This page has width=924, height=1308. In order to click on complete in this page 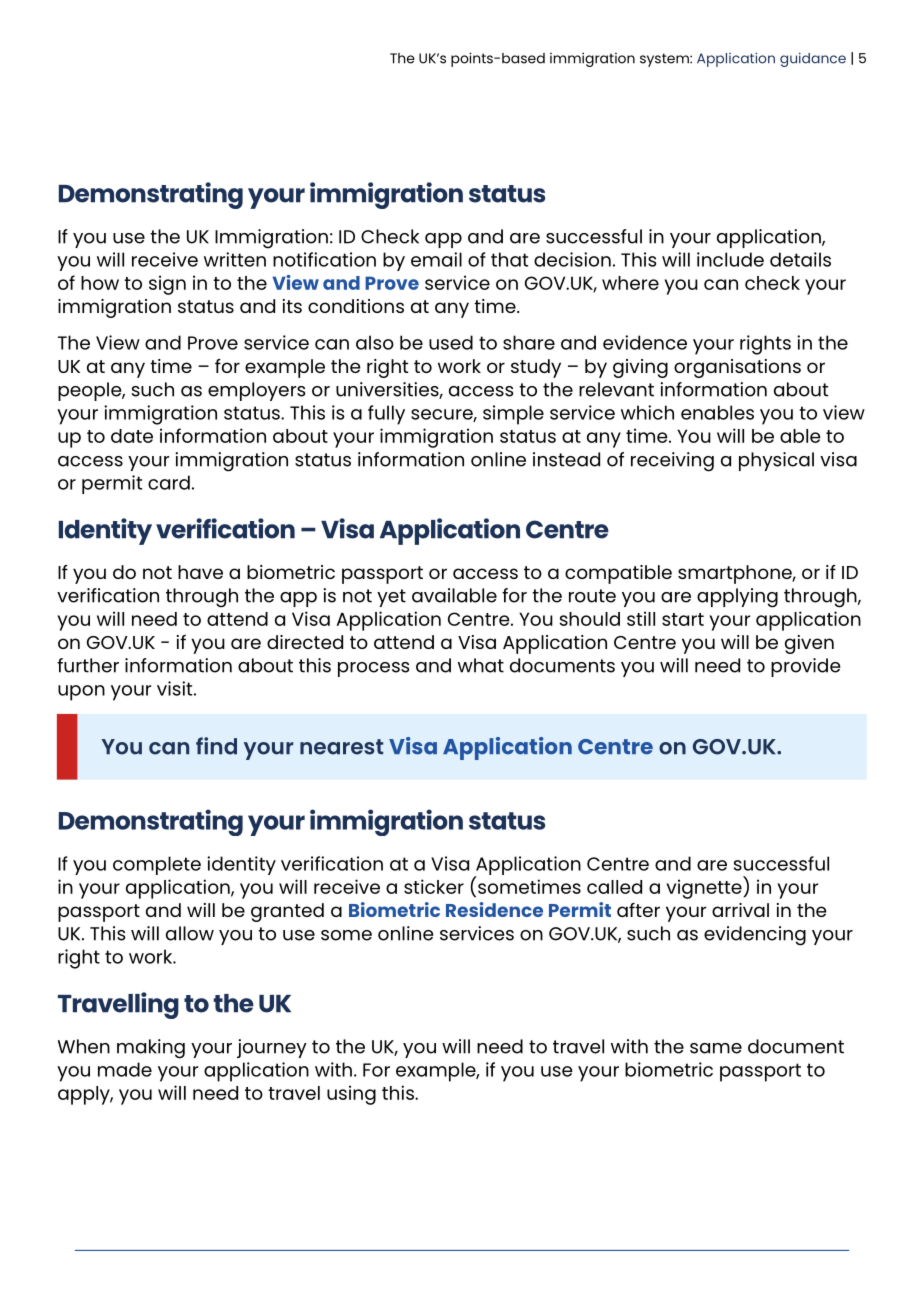, I will do `click(157, 865)`.
